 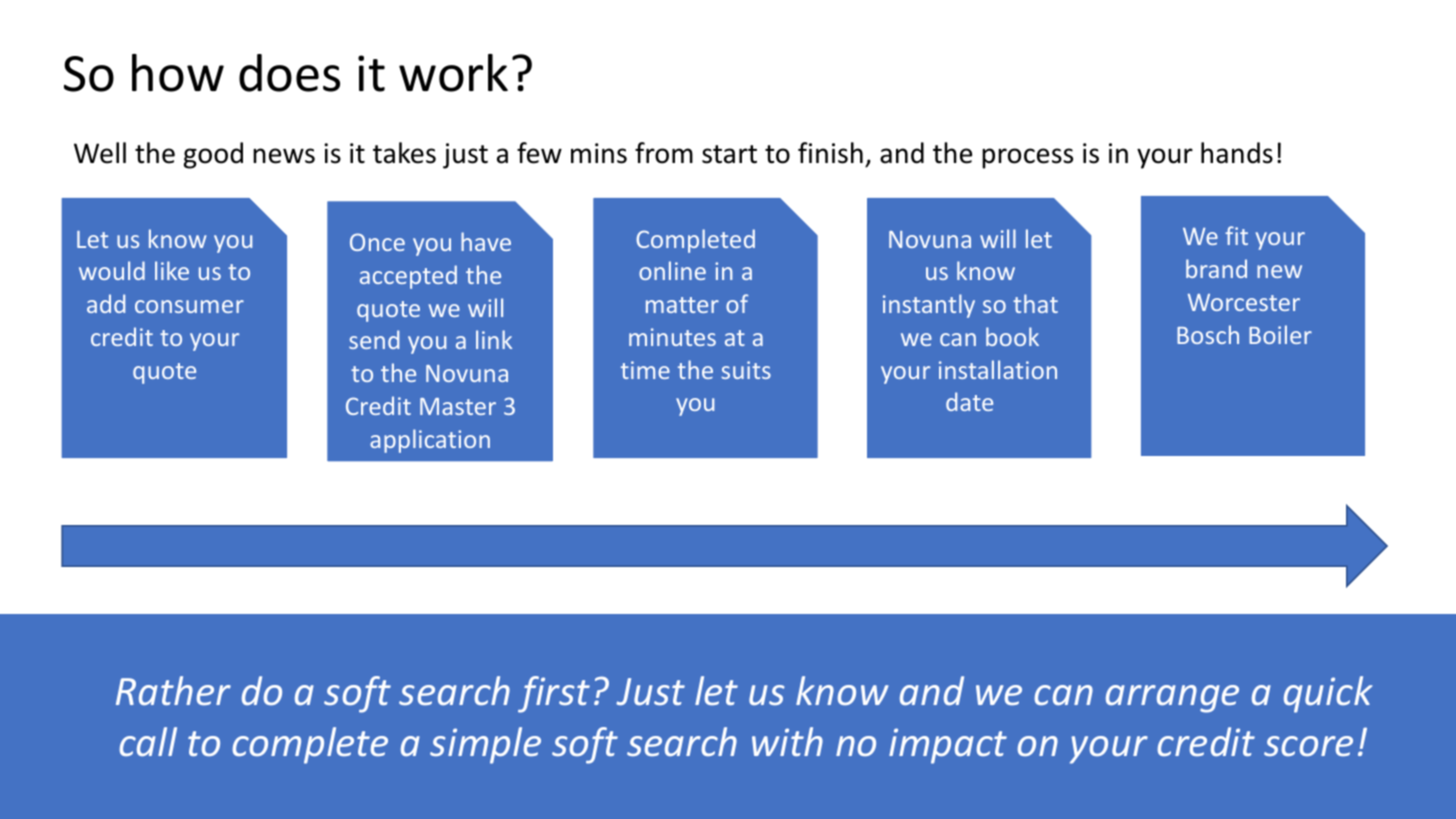 What do you see at coordinates (189, 306) in the image?
I see `consumer` at bounding box center [189, 306].
